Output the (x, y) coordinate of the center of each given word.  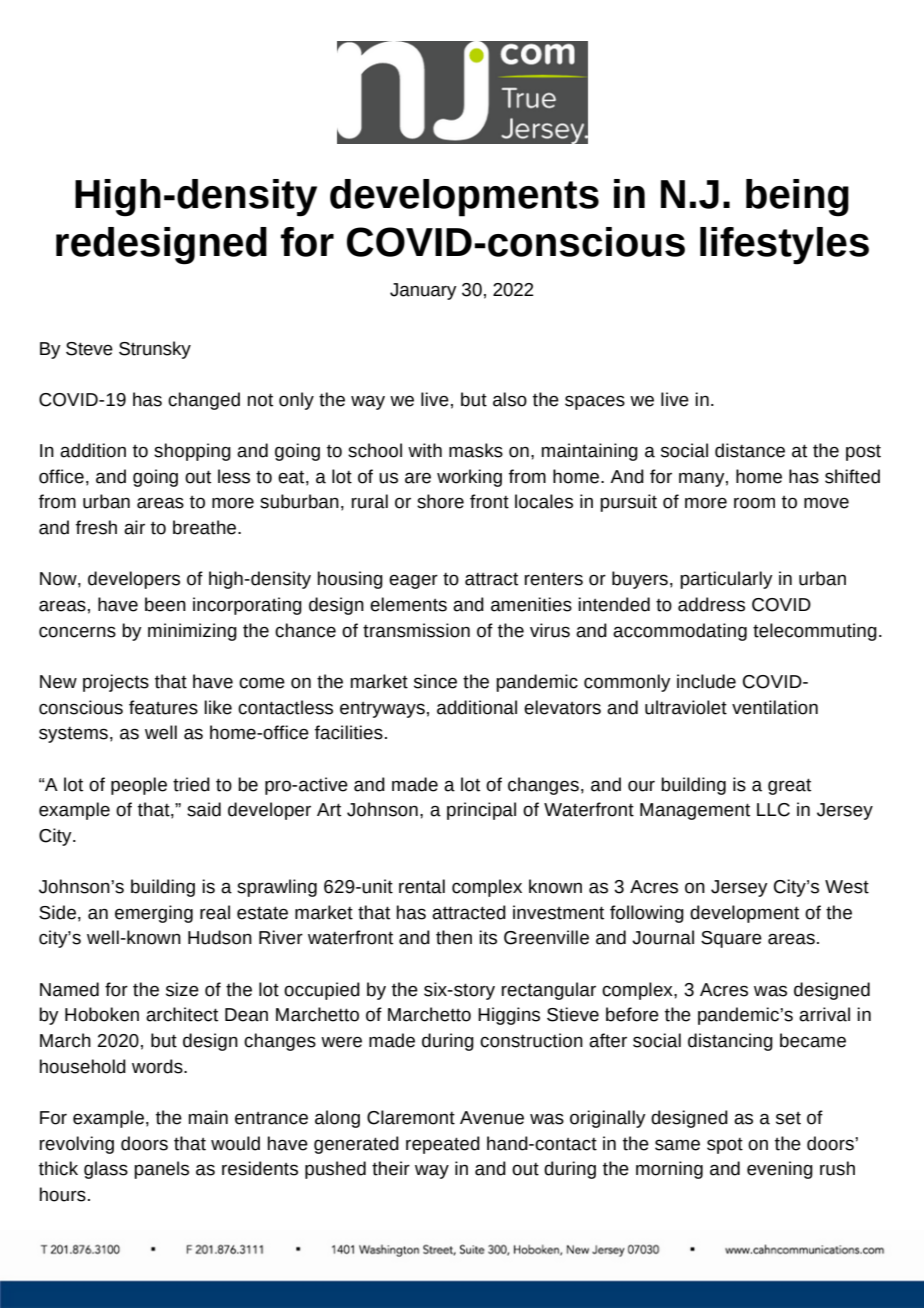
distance (750, 450)
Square (731, 939)
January (423, 291)
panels (161, 1170)
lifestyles (784, 246)
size (182, 989)
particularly (726, 580)
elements (408, 604)
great (789, 786)
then (454, 937)
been (165, 604)
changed (204, 401)
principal (481, 811)
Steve (89, 349)
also (510, 399)
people (139, 786)
